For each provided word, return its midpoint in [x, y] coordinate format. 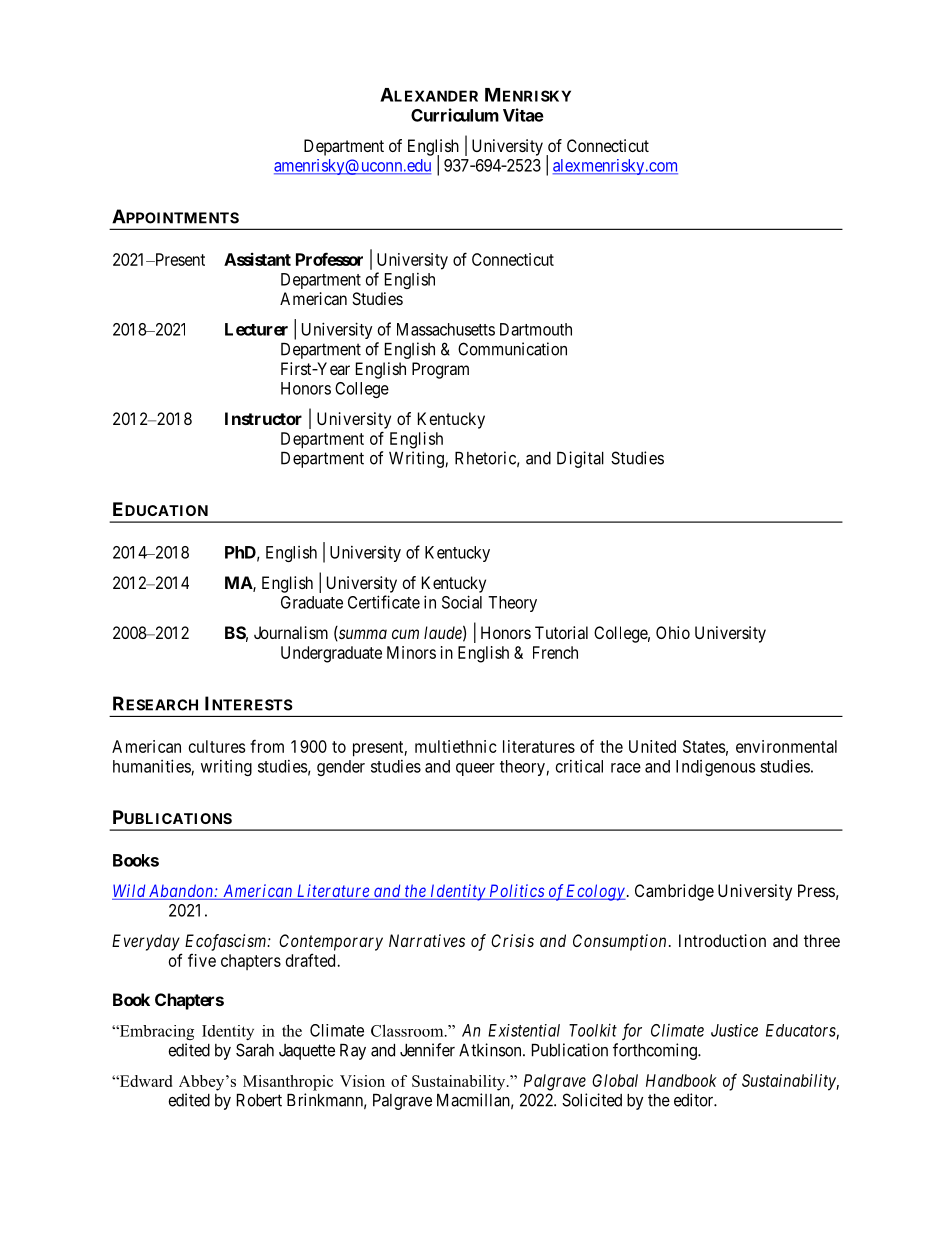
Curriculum [455, 115]
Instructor [263, 418]
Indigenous [715, 768]
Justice [734, 1030]
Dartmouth [536, 329]
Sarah [255, 1050]
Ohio [673, 632]
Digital [580, 459]
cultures [217, 746]
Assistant [257, 259]
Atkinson [491, 1050]
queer [475, 769]
